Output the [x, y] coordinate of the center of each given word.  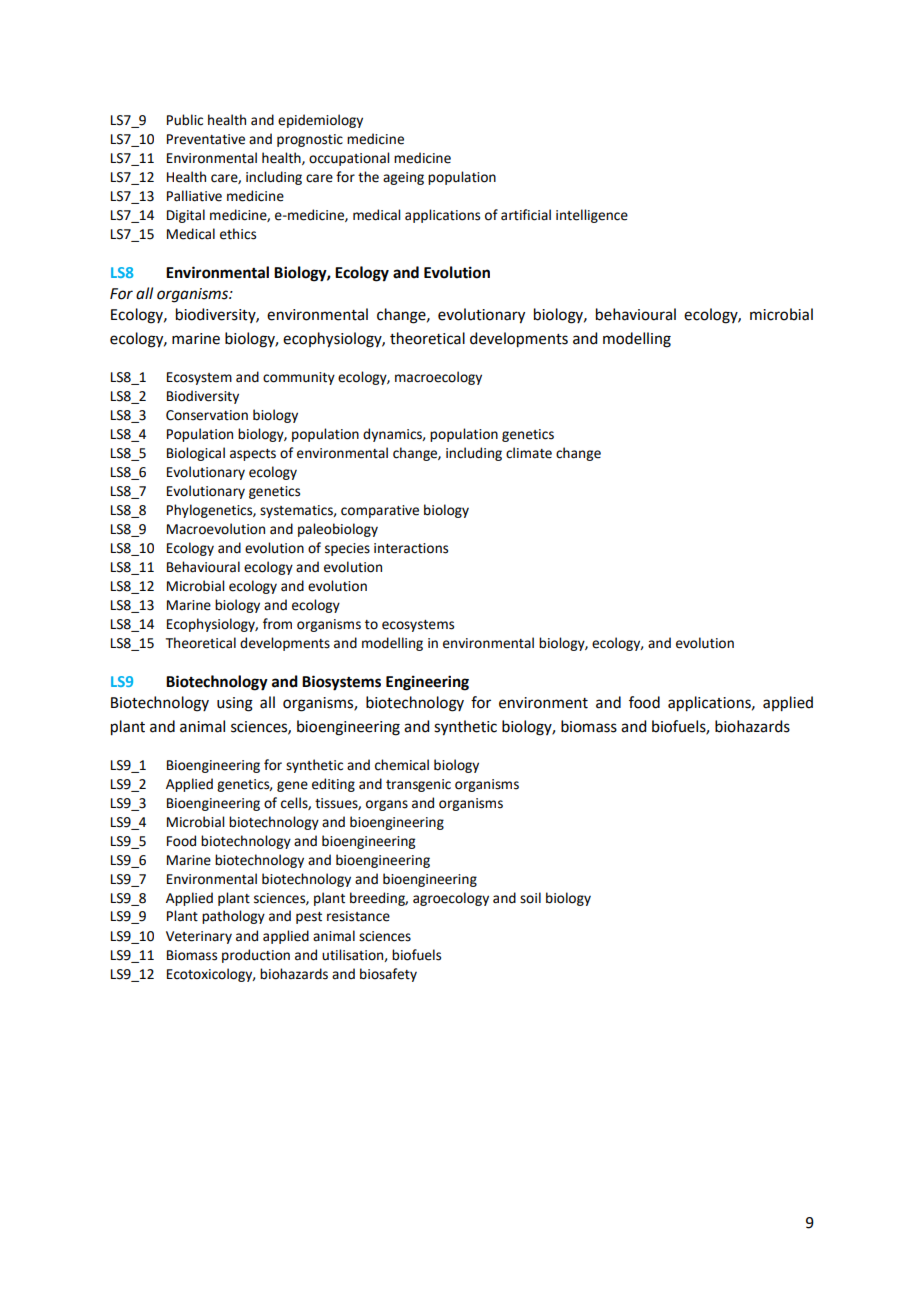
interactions [411, 548]
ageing [403, 178]
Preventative [206, 139]
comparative [380, 511]
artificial [526, 215]
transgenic [418, 785]
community [299, 378]
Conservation [207, 415]
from [277, 624]
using [235, 704]
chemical [402, 765]
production [256, 956]
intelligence [592, 216]
